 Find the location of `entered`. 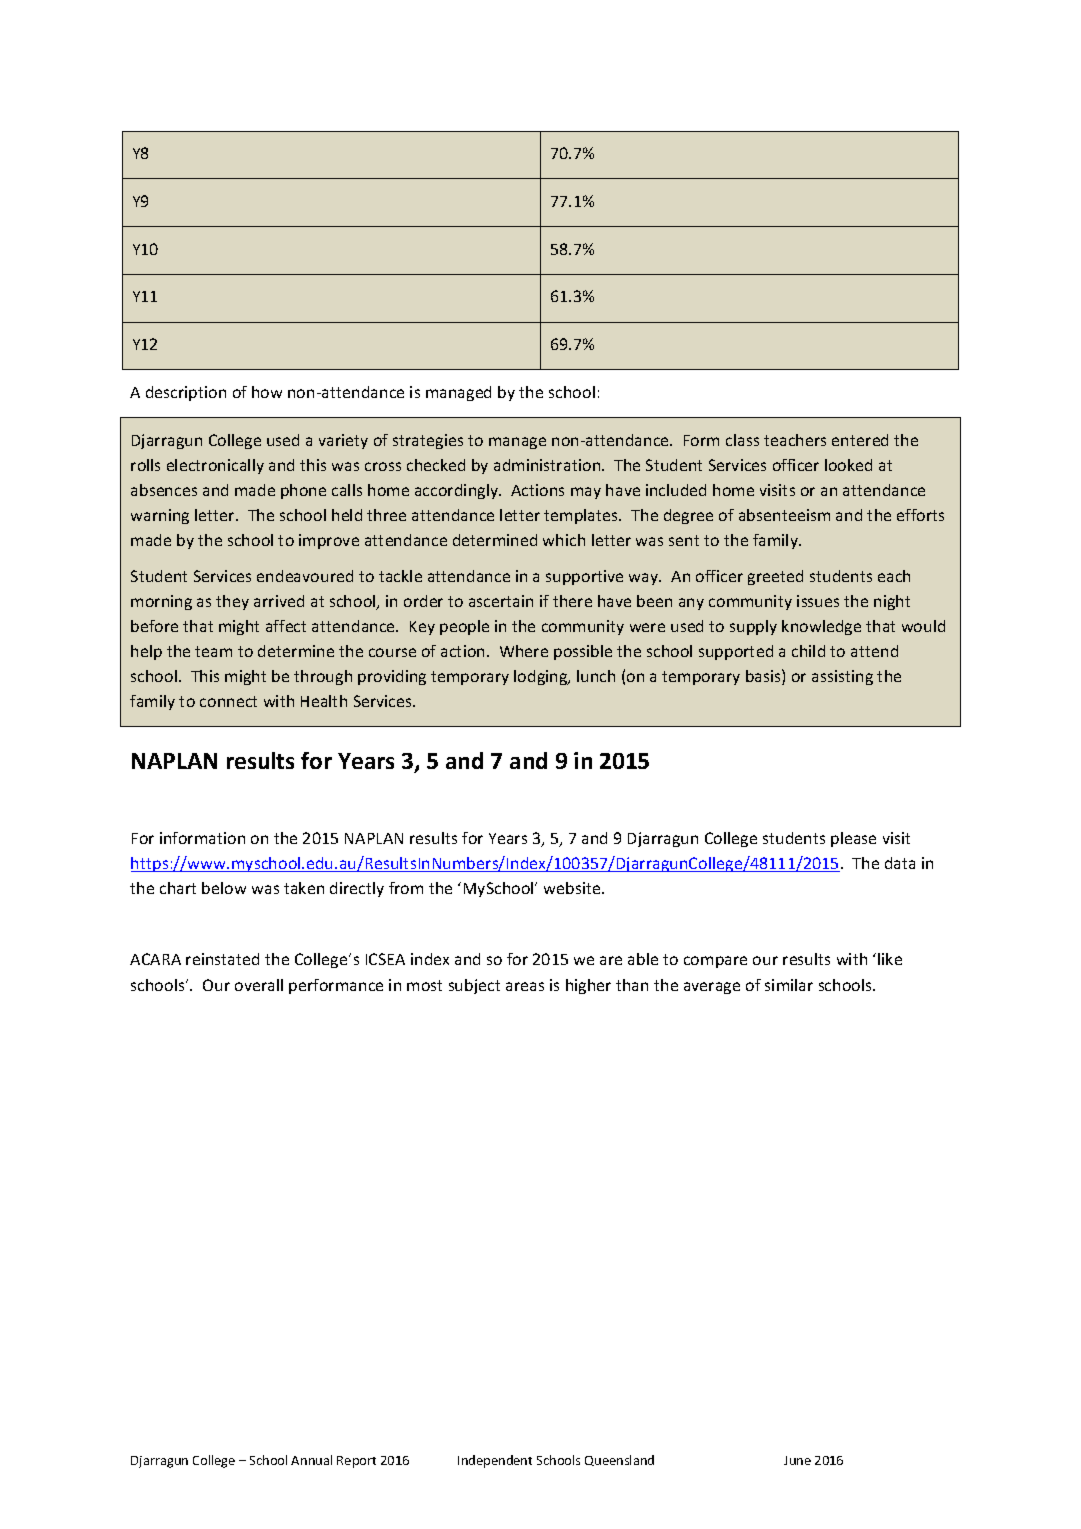

entered is located at coordinates (860, 440).
